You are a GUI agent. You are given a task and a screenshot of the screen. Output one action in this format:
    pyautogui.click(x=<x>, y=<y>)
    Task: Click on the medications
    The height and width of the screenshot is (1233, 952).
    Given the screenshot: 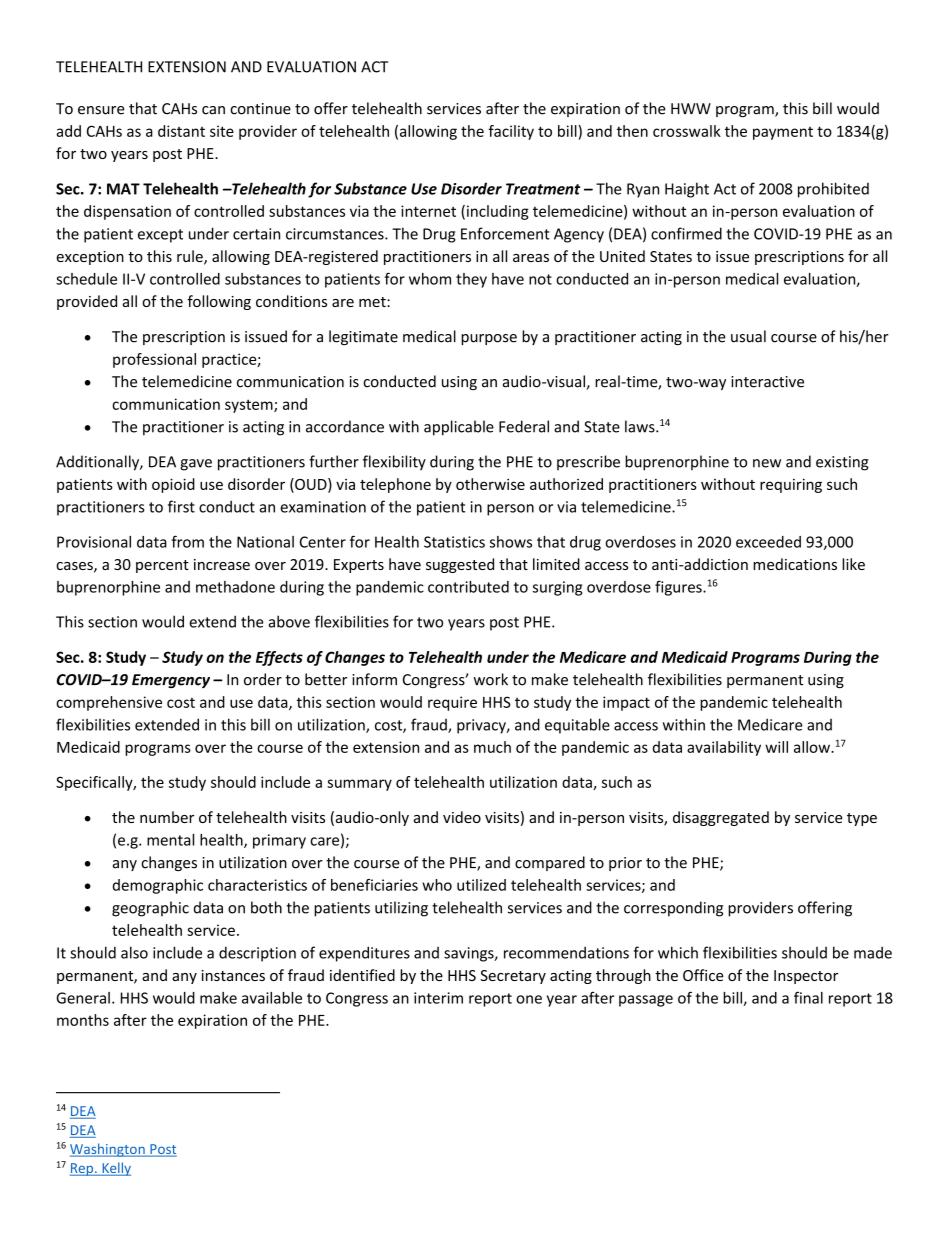 What is the action you would take?
    pyautogui.click(x=795, y=564)
